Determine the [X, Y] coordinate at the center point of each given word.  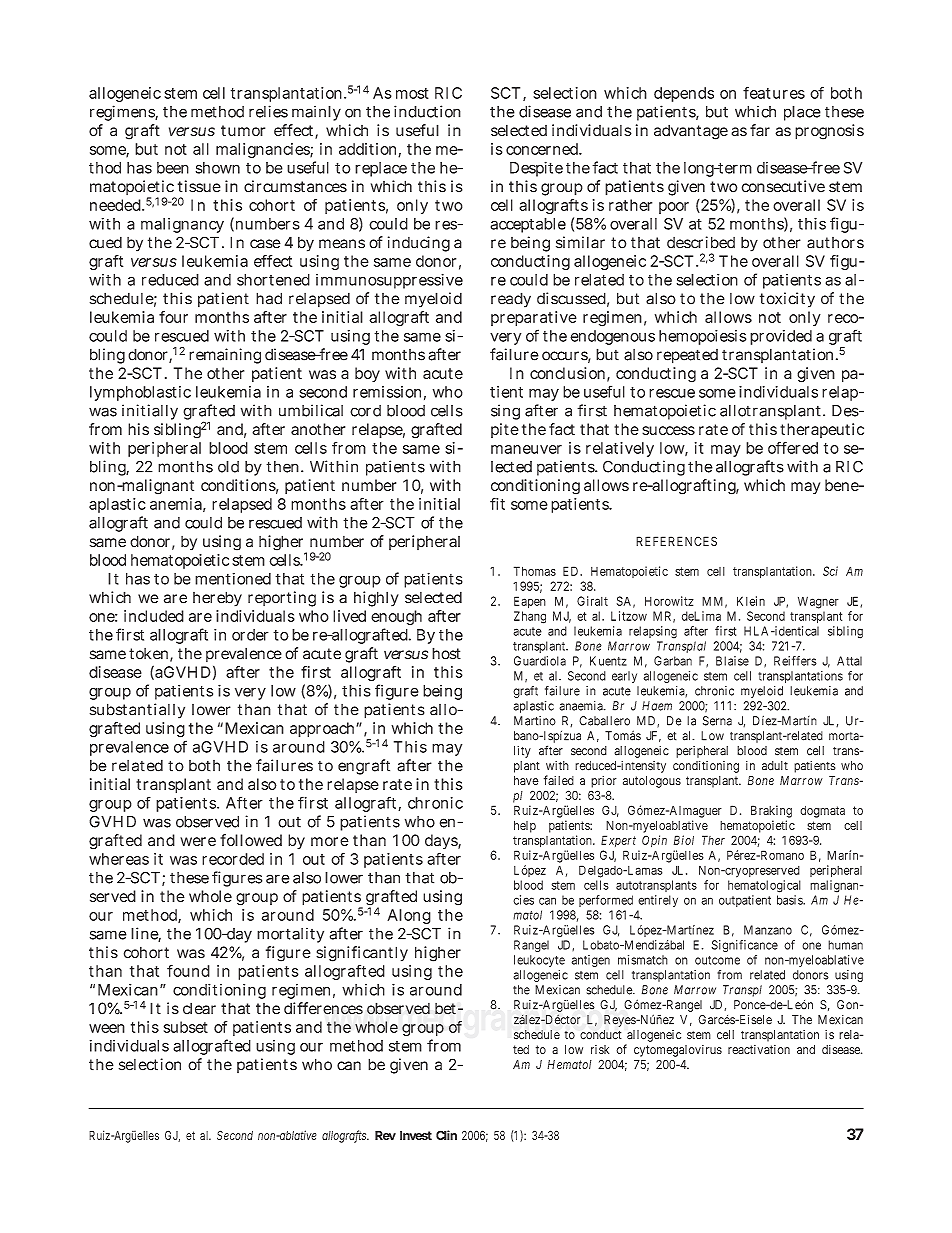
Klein [751, 601]
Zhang [530, 617]
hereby [217, 599]
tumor [243, 130]
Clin [446, 1135]
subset [186, 1027]
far [760, 130]
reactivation [759, 1049]
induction [427, 111]
